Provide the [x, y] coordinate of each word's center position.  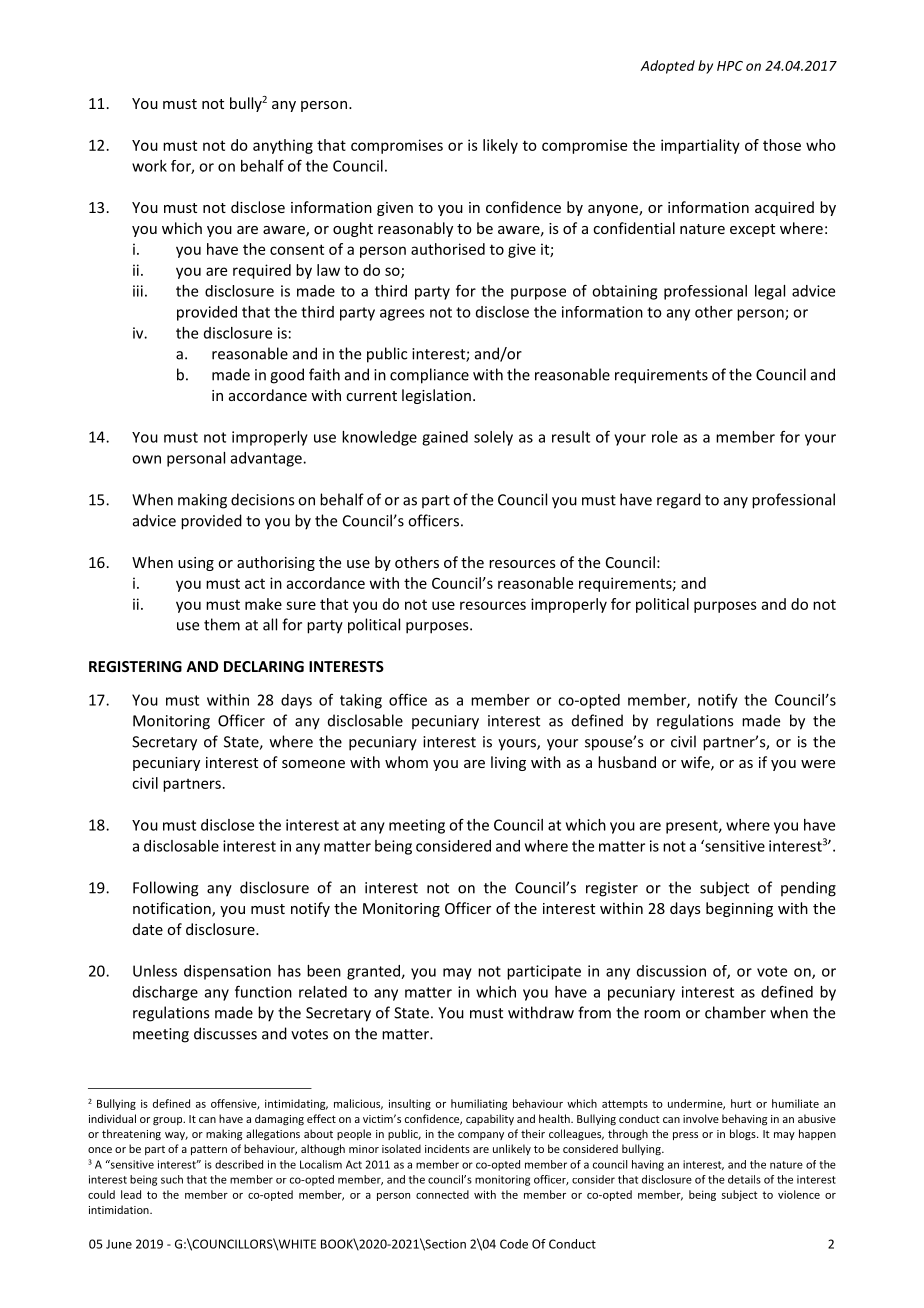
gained [445, 438]
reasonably [415, 229]
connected [442, 1194]
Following [166, 889]
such [172, 1179]
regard [679, 501]
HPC [730, 66]
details [744, 1179]
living [508, 763]
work [149, 166]
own [146, 459]
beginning [739, 909]
